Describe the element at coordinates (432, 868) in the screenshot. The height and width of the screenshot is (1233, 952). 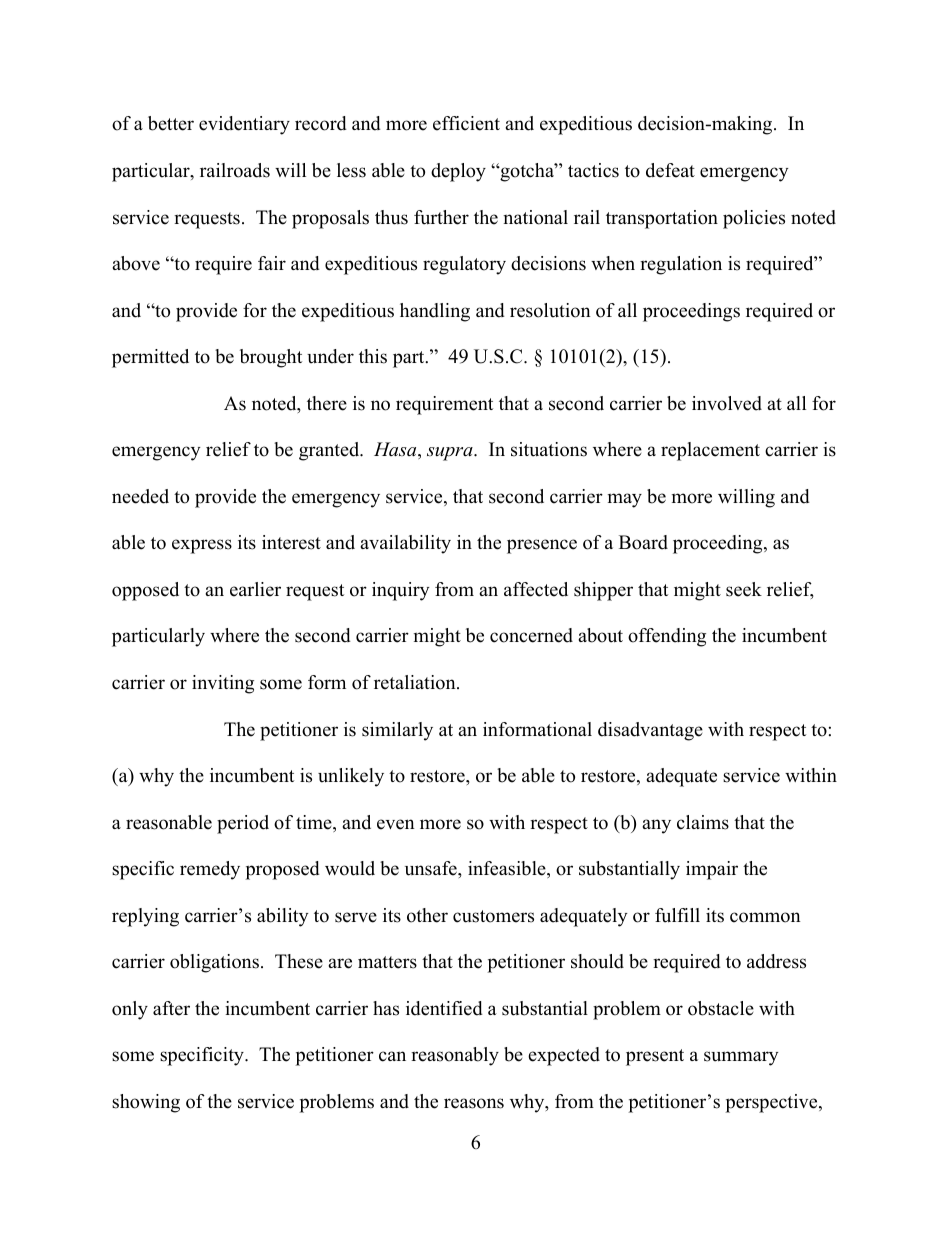
I see `unsafe` at that location.
